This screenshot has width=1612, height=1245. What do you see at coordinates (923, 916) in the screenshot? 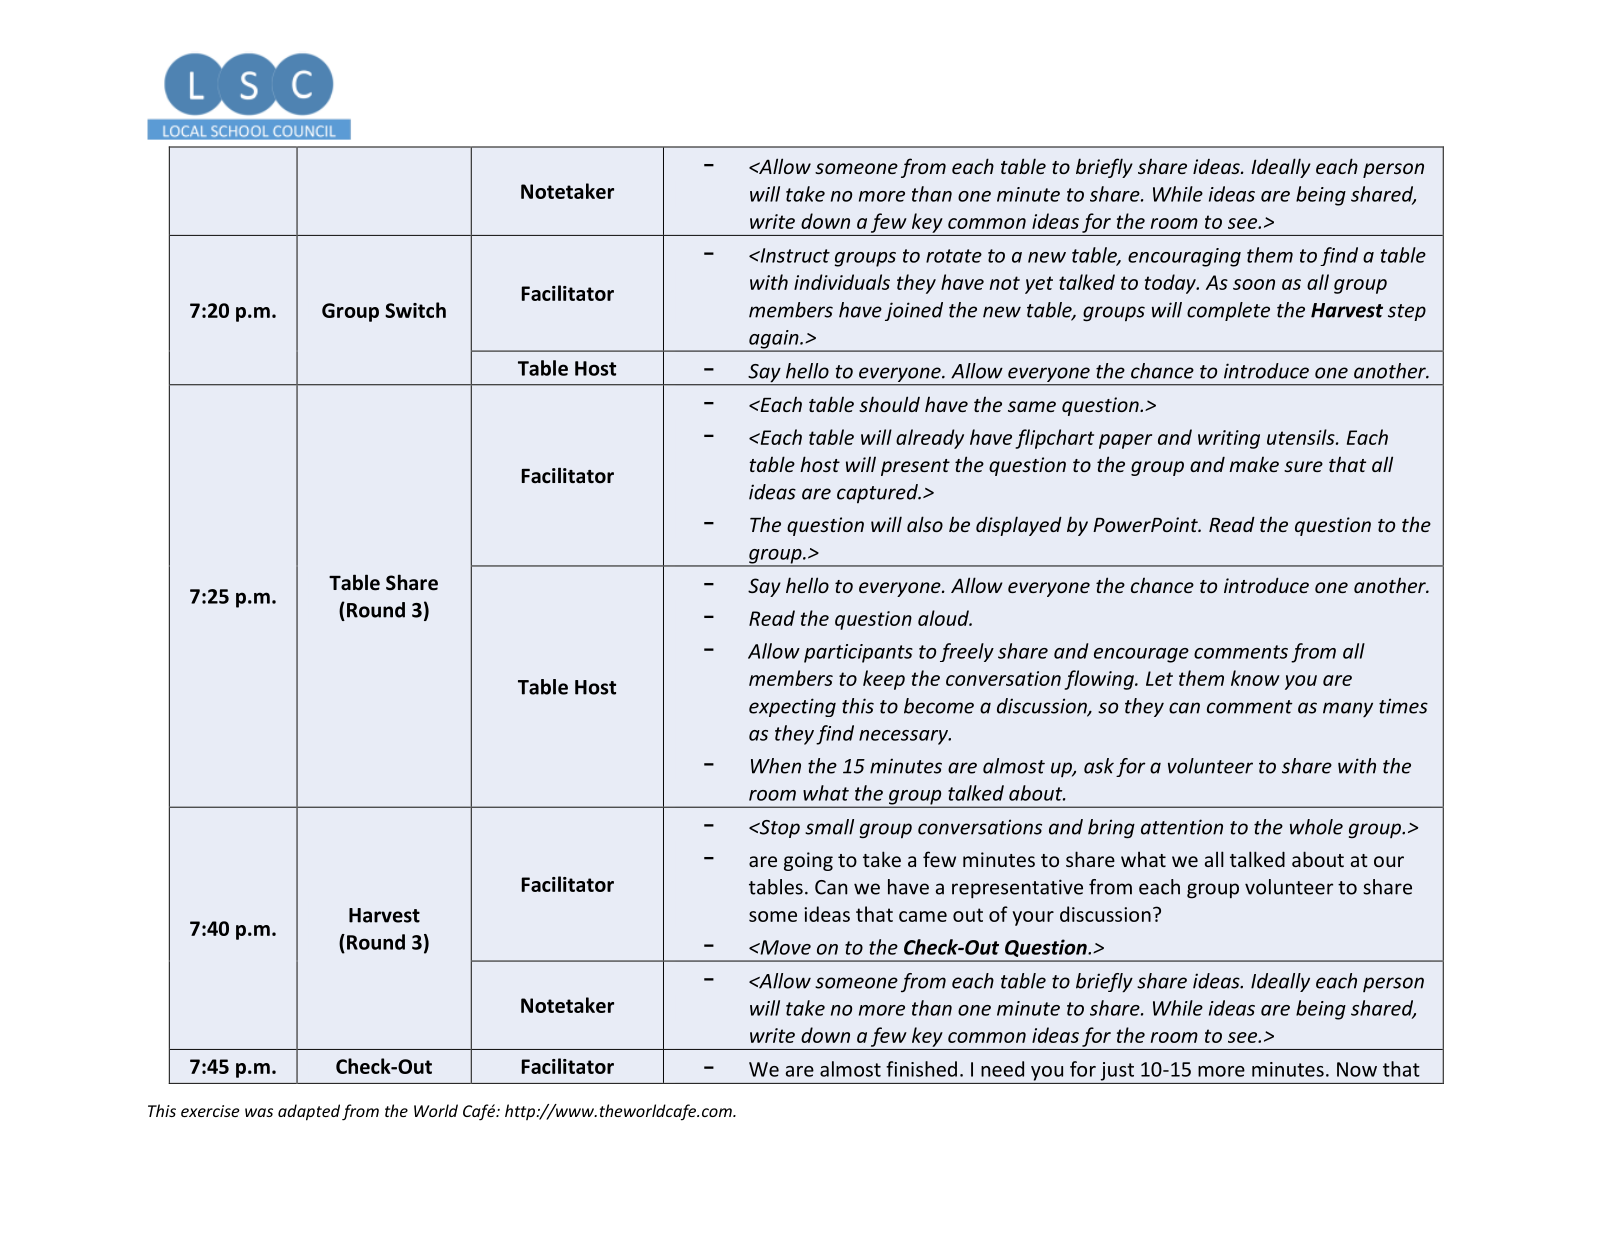
I see `came` at bounding box center [923, 916].
